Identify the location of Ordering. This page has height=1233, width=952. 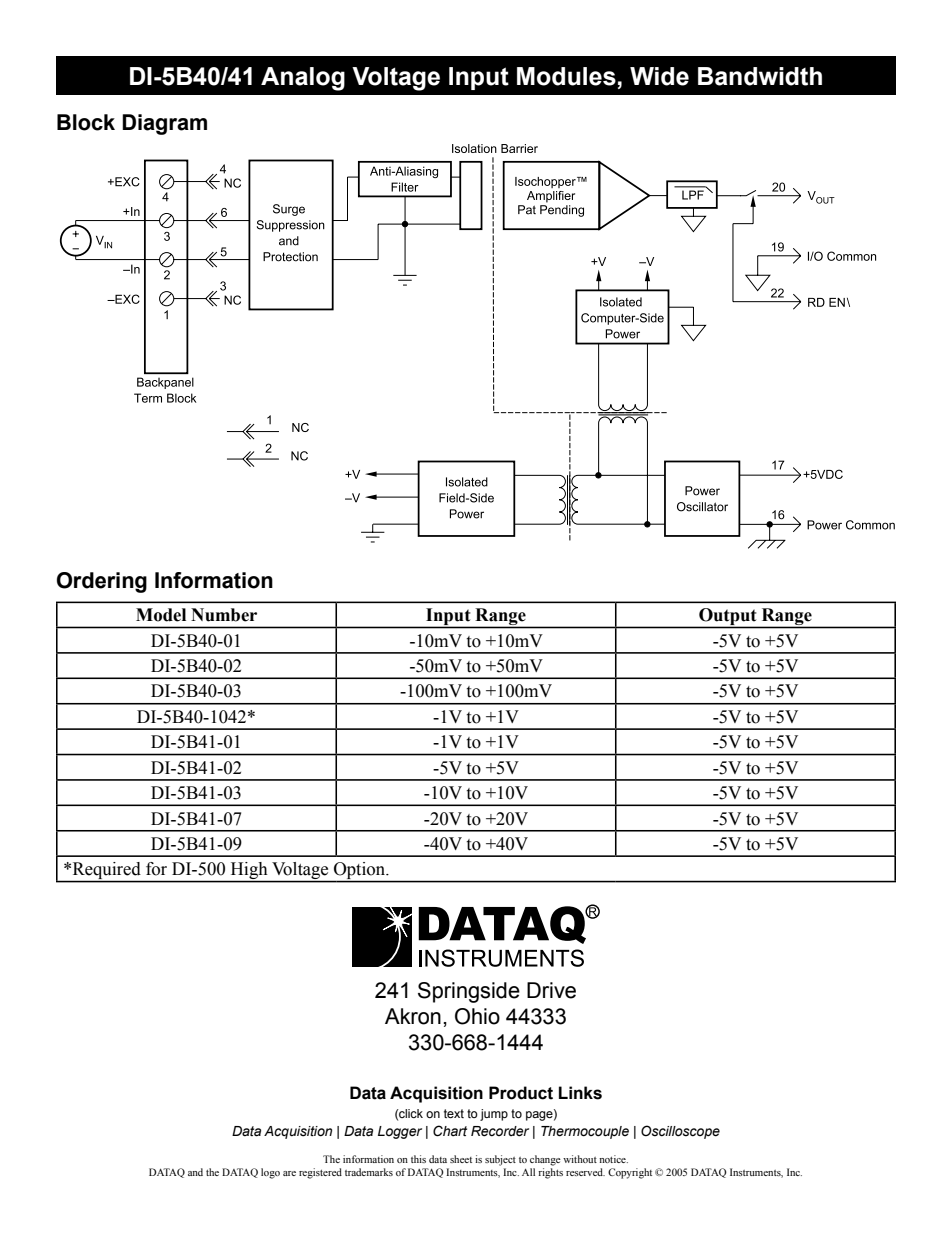
(102, 582).
